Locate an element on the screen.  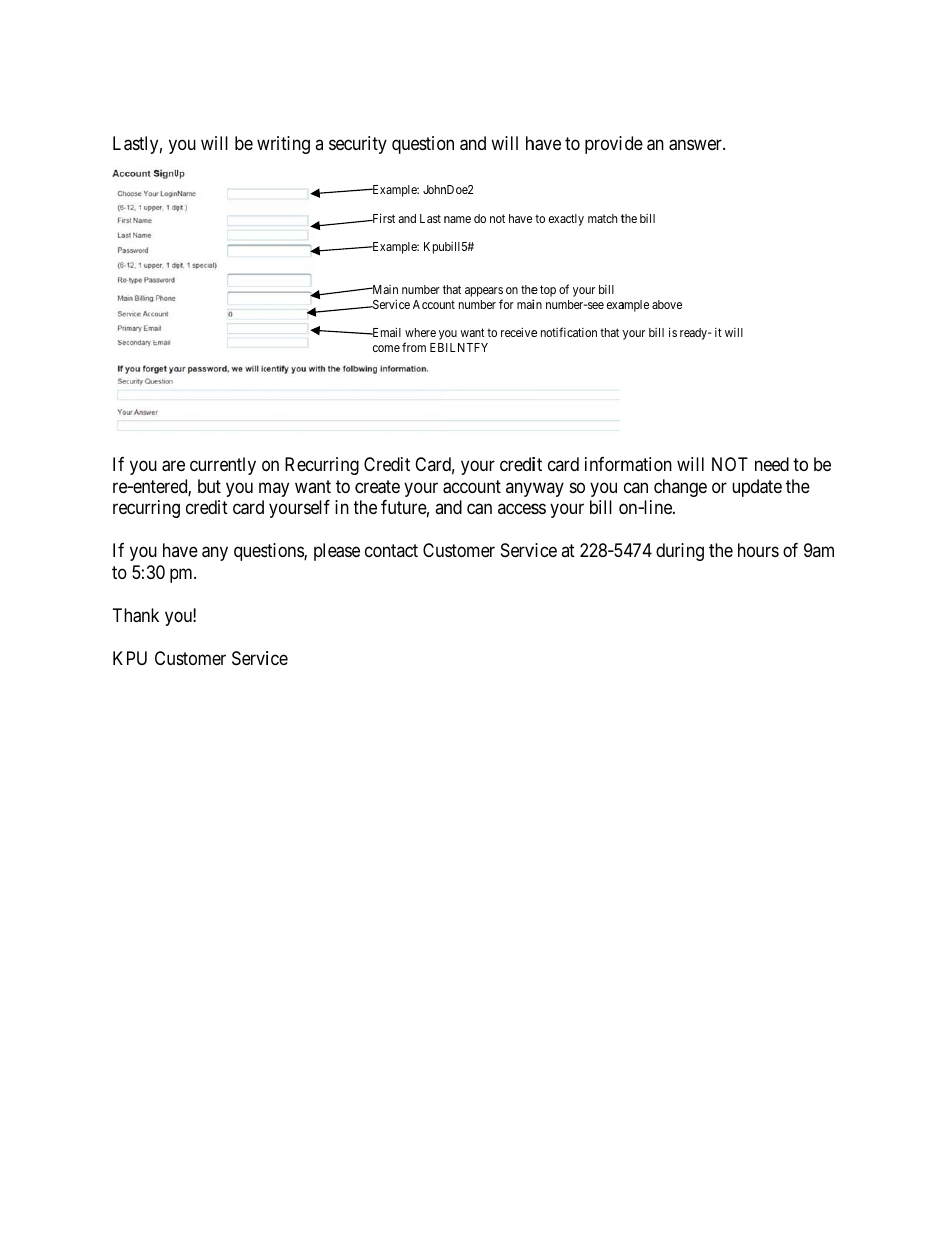
need is located at coordinates (772, 464).
